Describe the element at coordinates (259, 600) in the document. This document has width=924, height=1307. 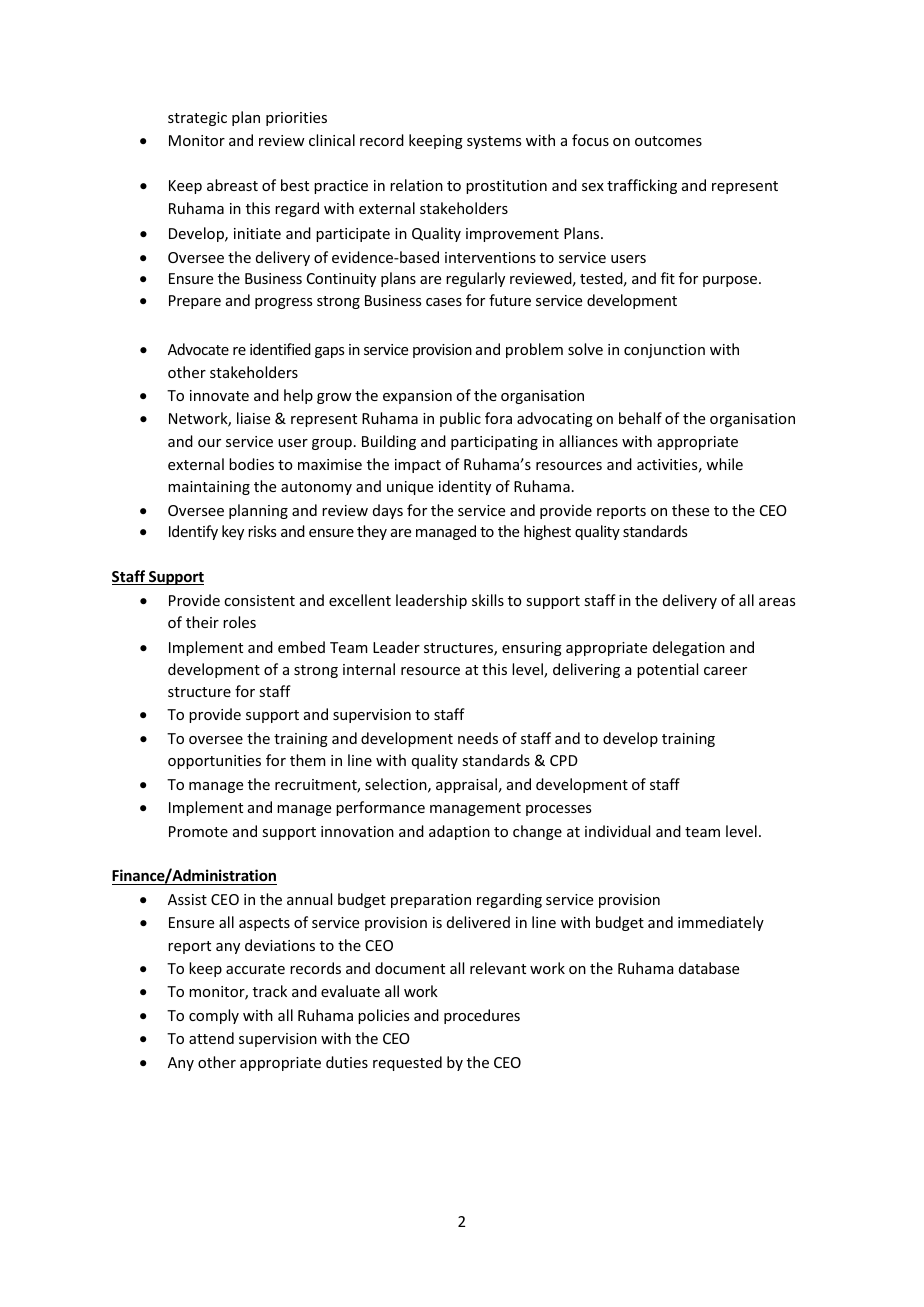
I see `consistent` at that location.
